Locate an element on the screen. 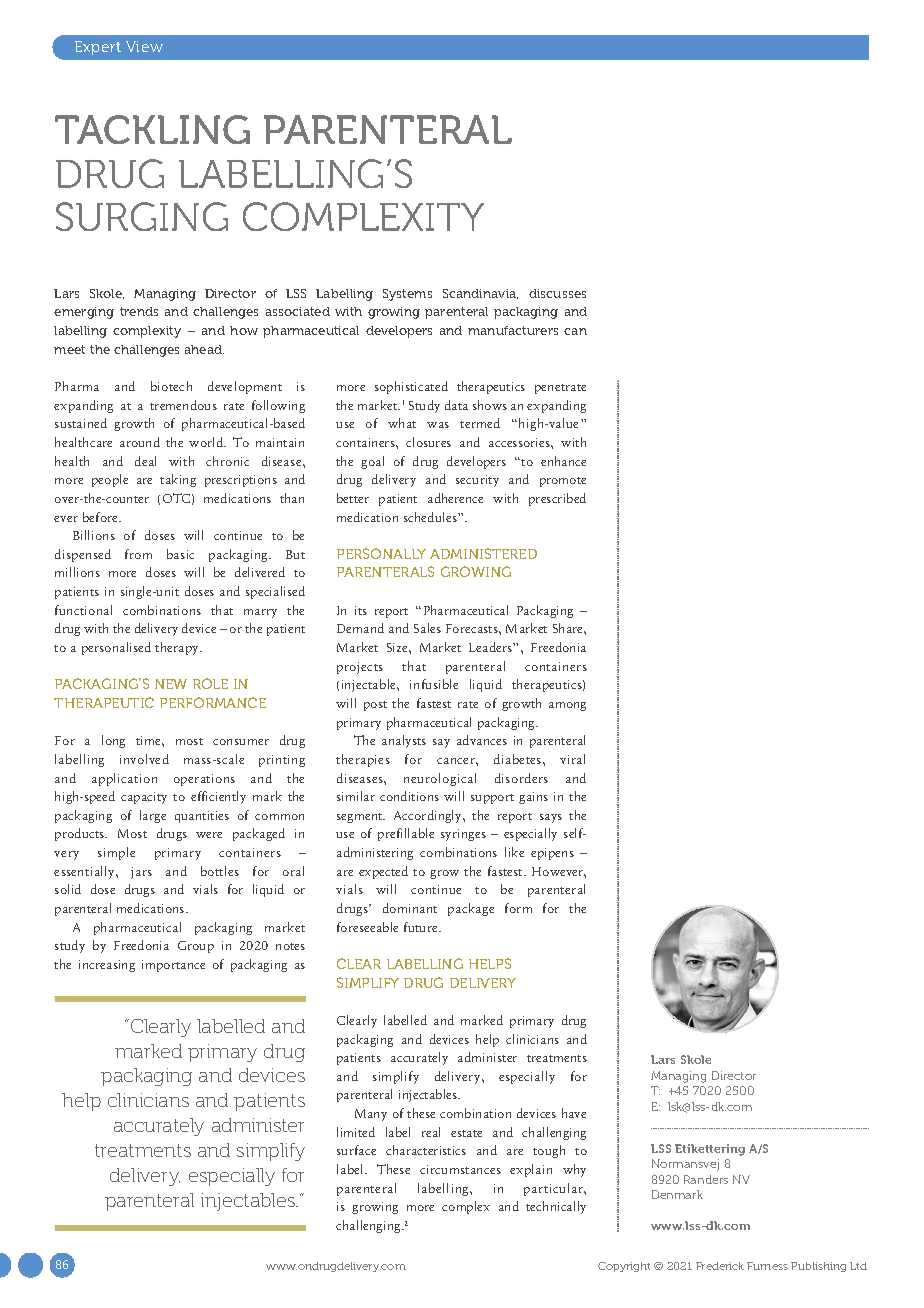 The image size is (924, 1308). Scandinavia is located at coordinates (480, 294).
